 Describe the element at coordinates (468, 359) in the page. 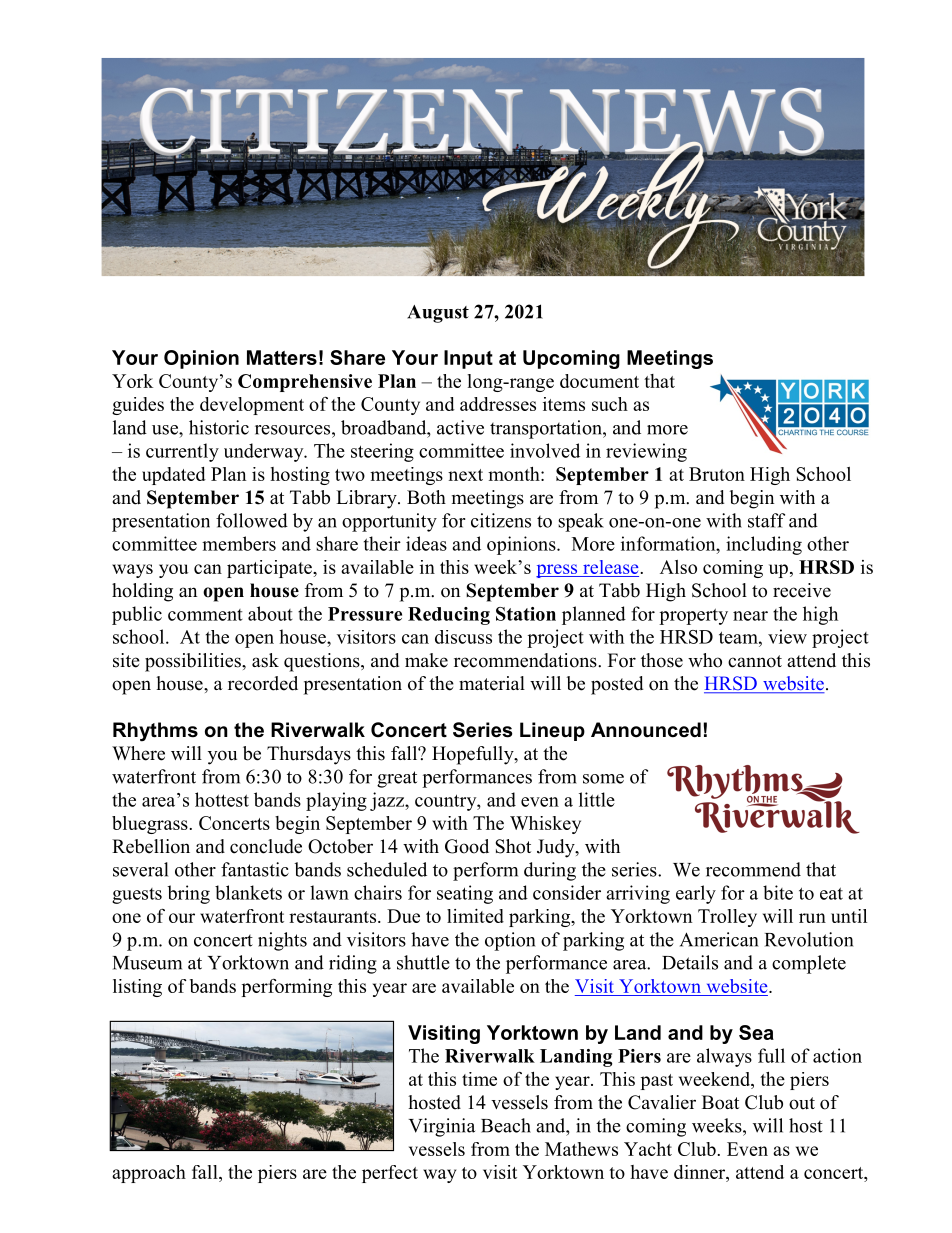

I see `Input` at that location.
